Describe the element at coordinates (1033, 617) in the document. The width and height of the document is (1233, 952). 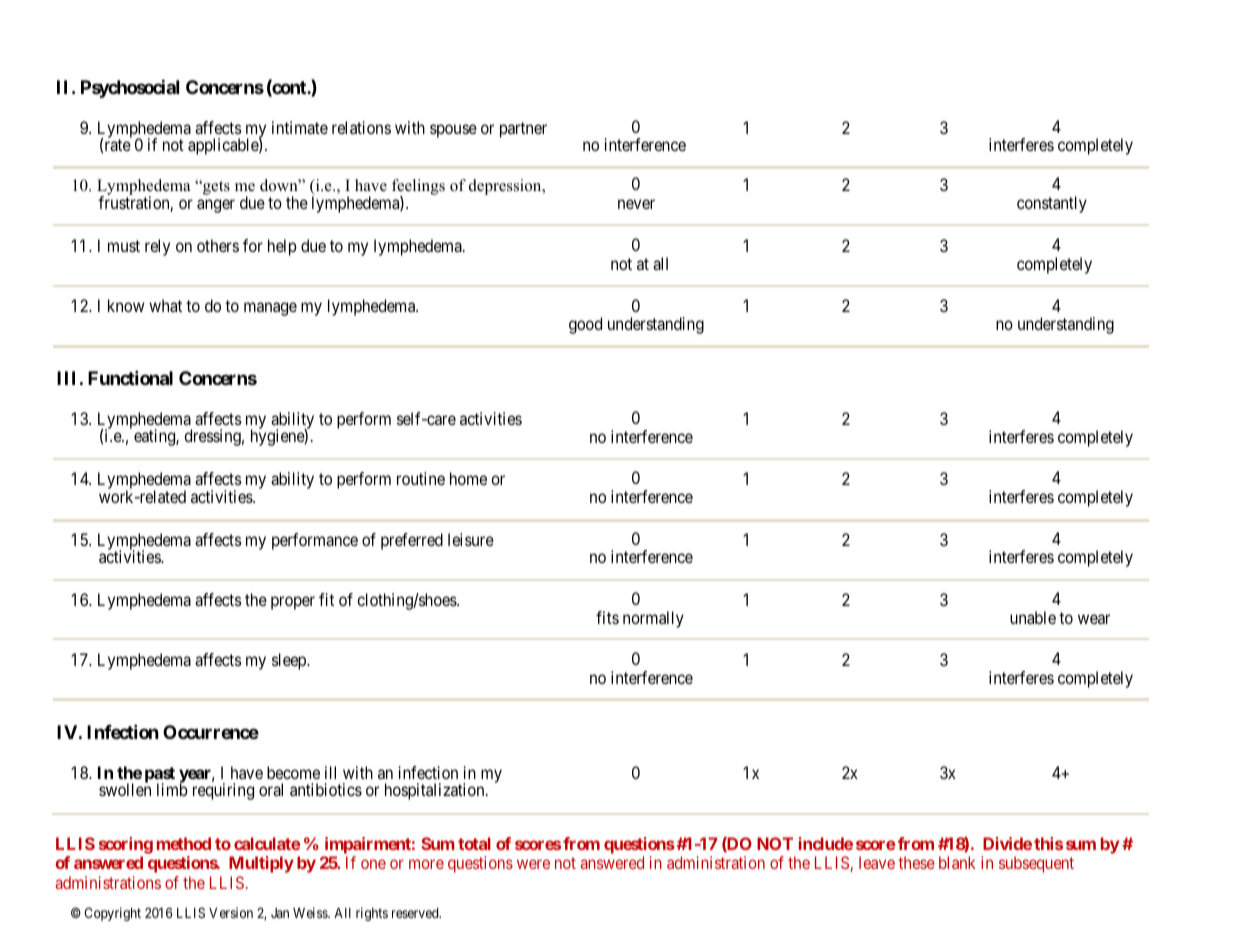
I see `unable` at that location.
